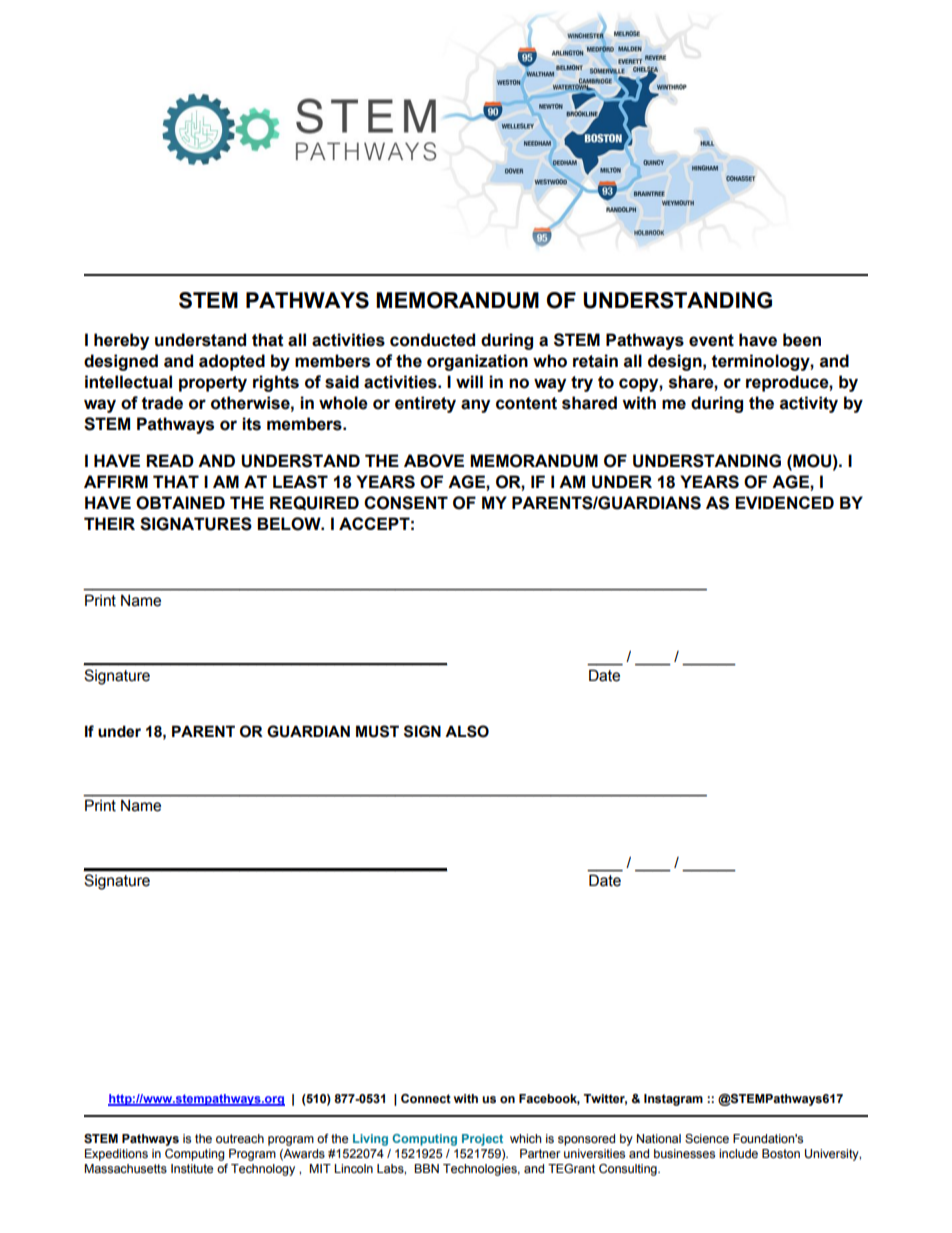  I want to click on Institute, so click(192, 1168).
